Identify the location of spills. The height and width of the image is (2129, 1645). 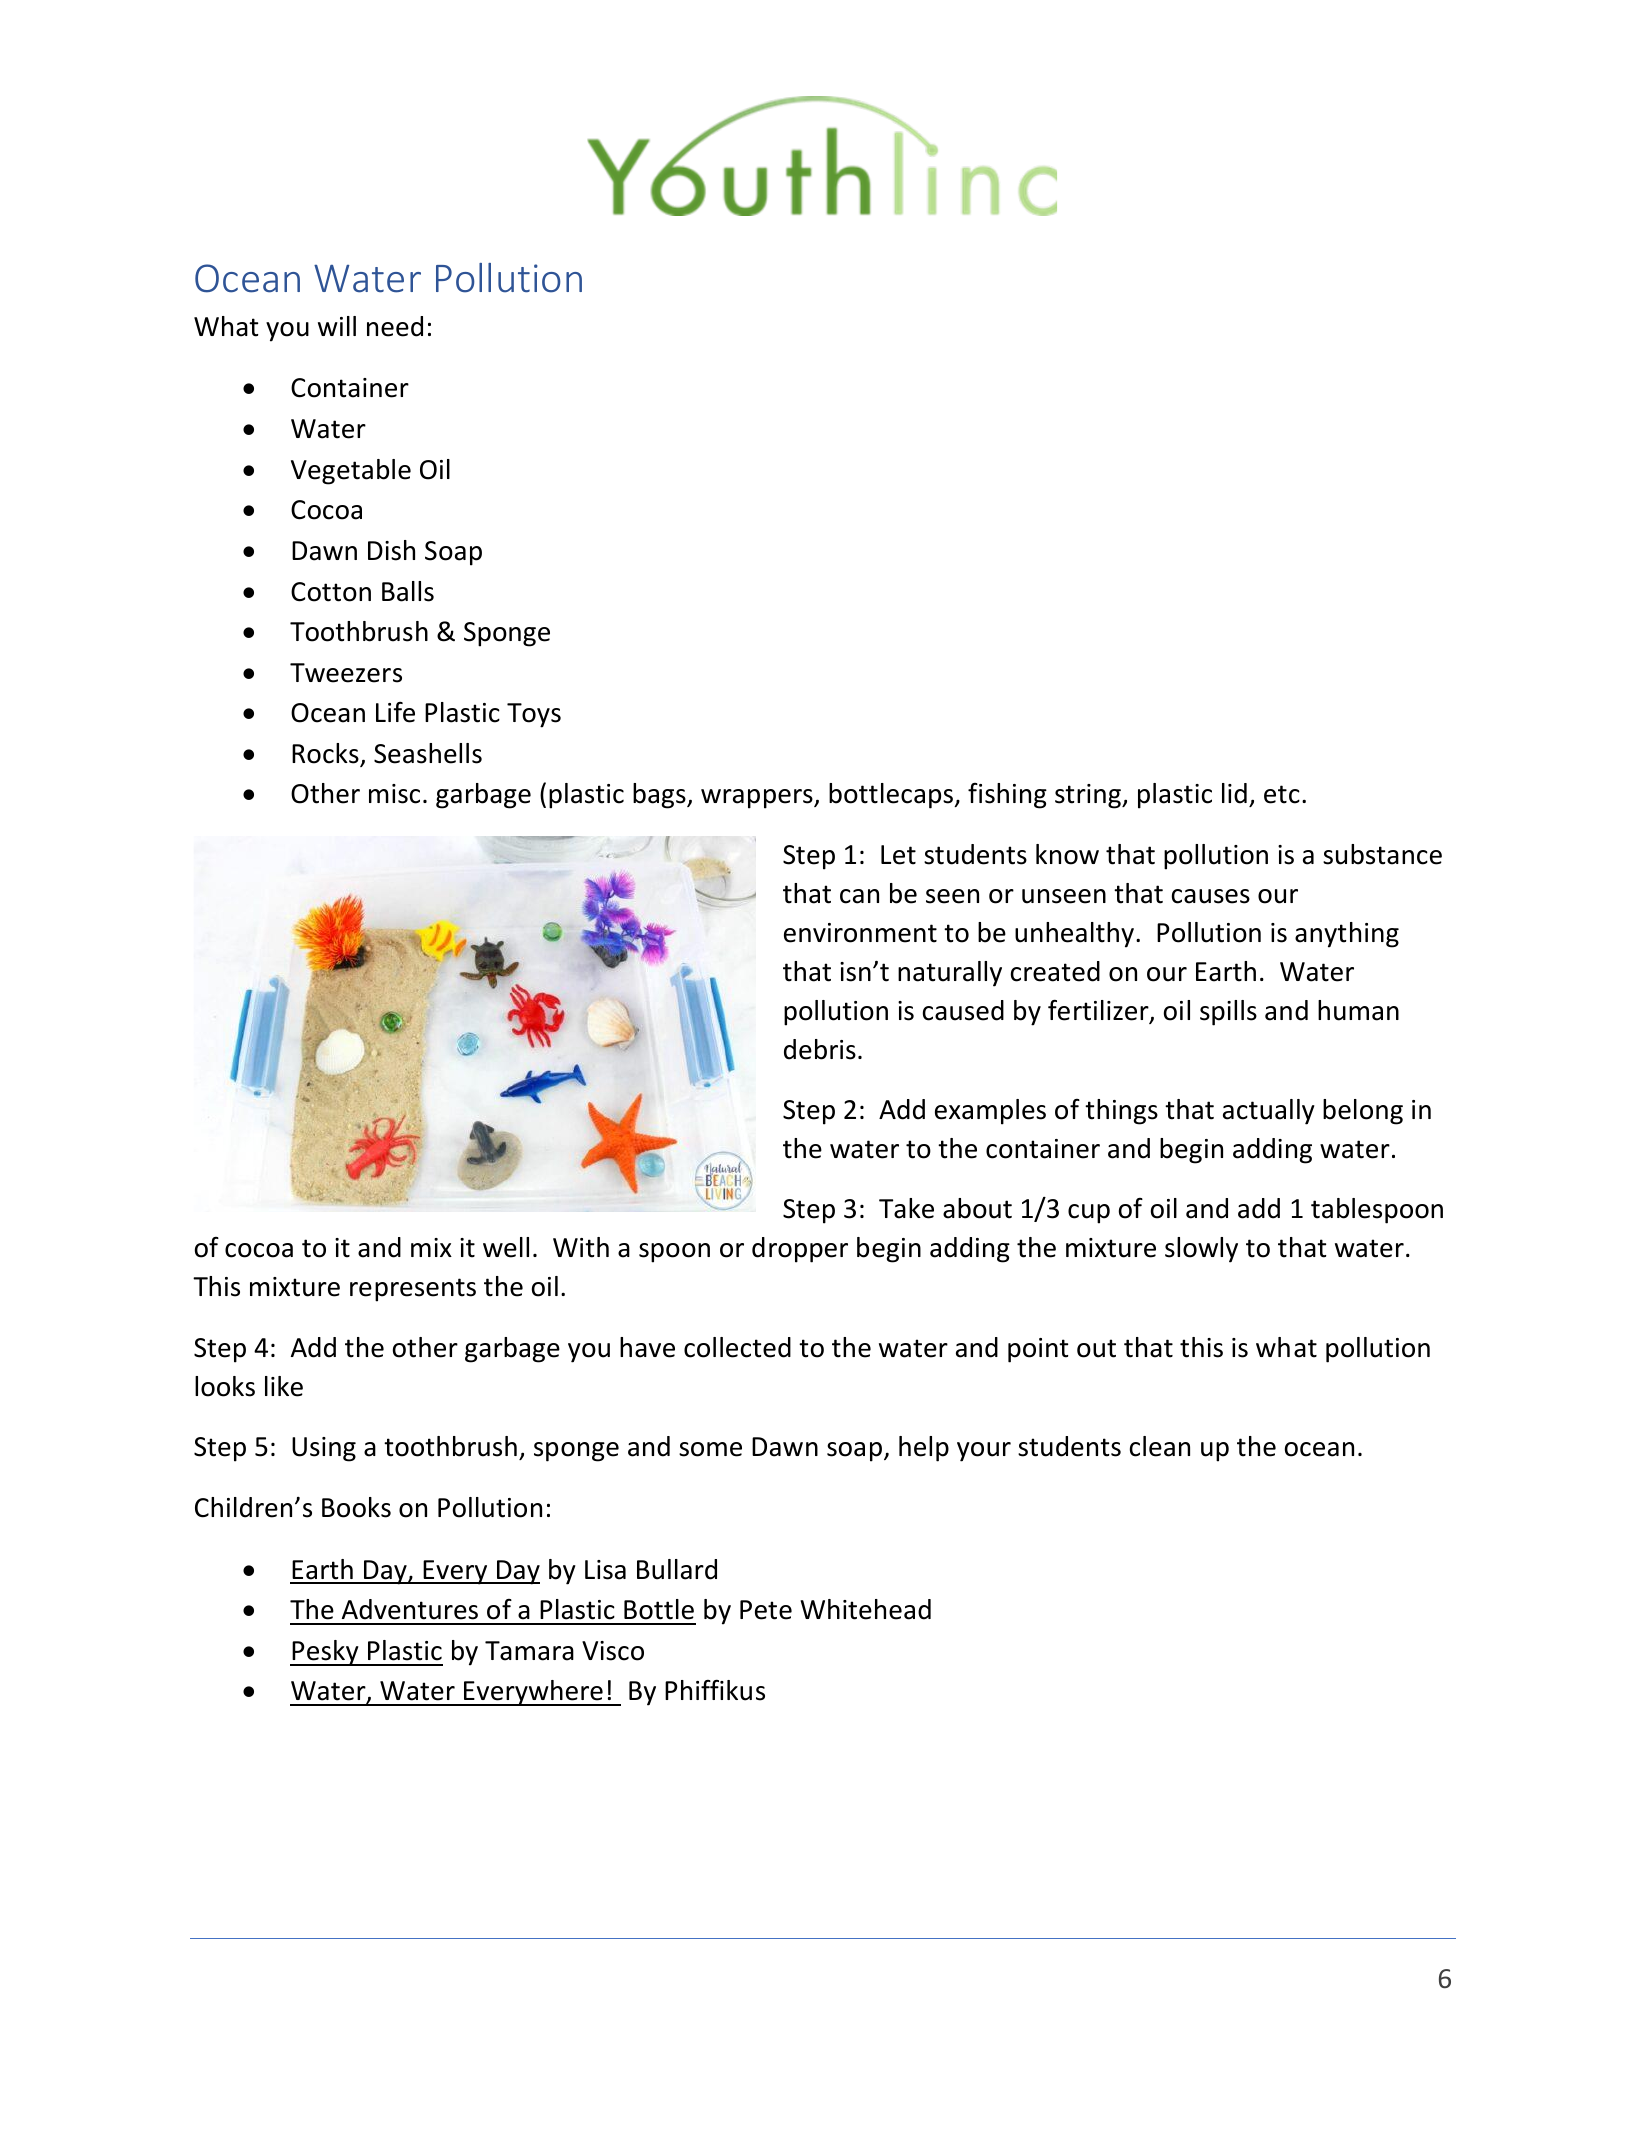
(1228, 1013).
